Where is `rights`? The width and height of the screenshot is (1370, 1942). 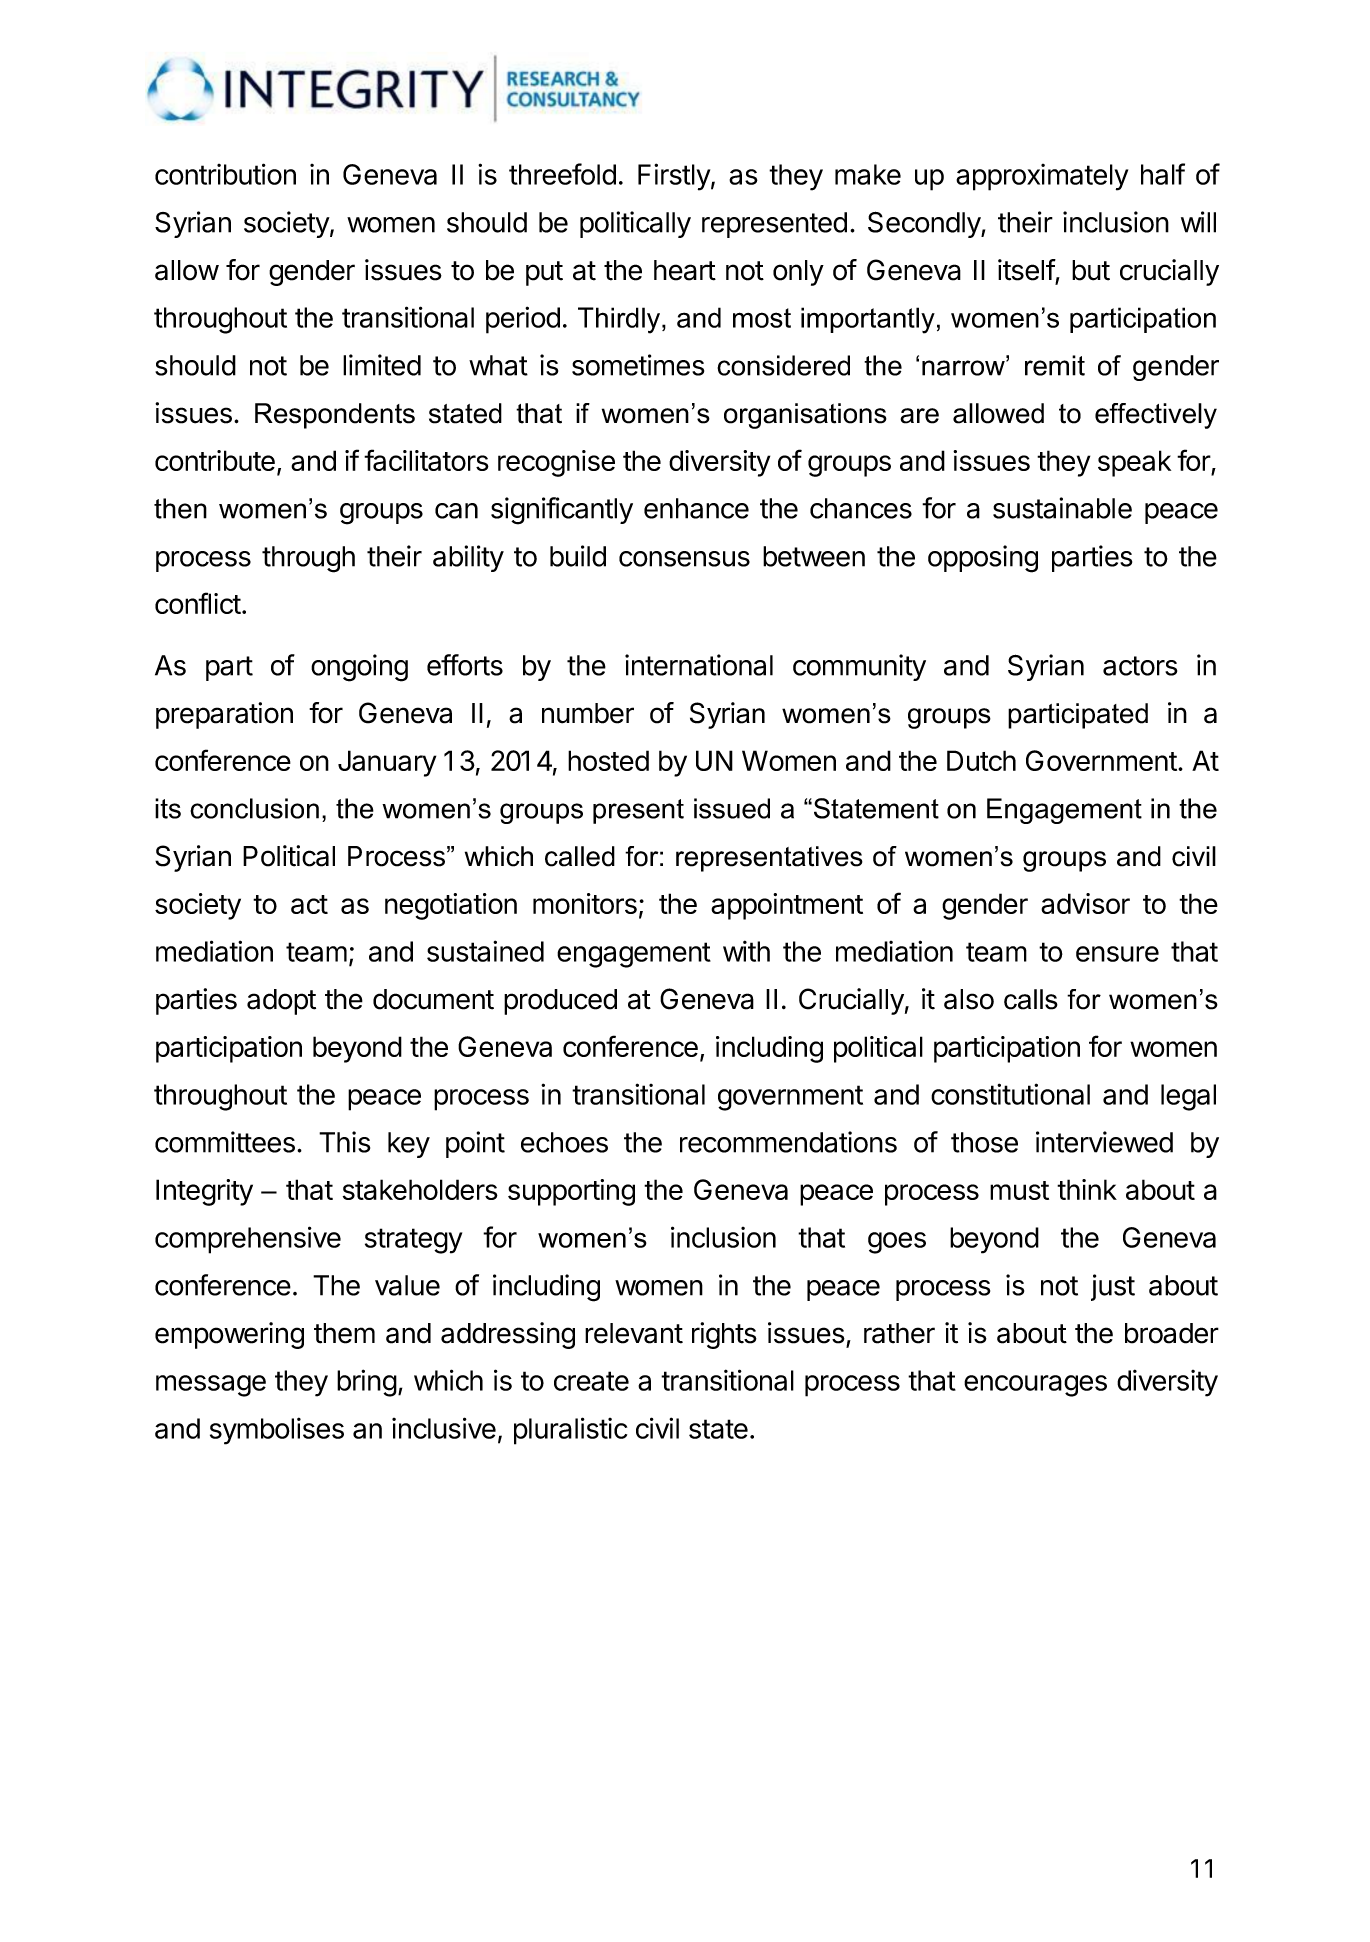
rights is located at coordinates (724, 1335).
